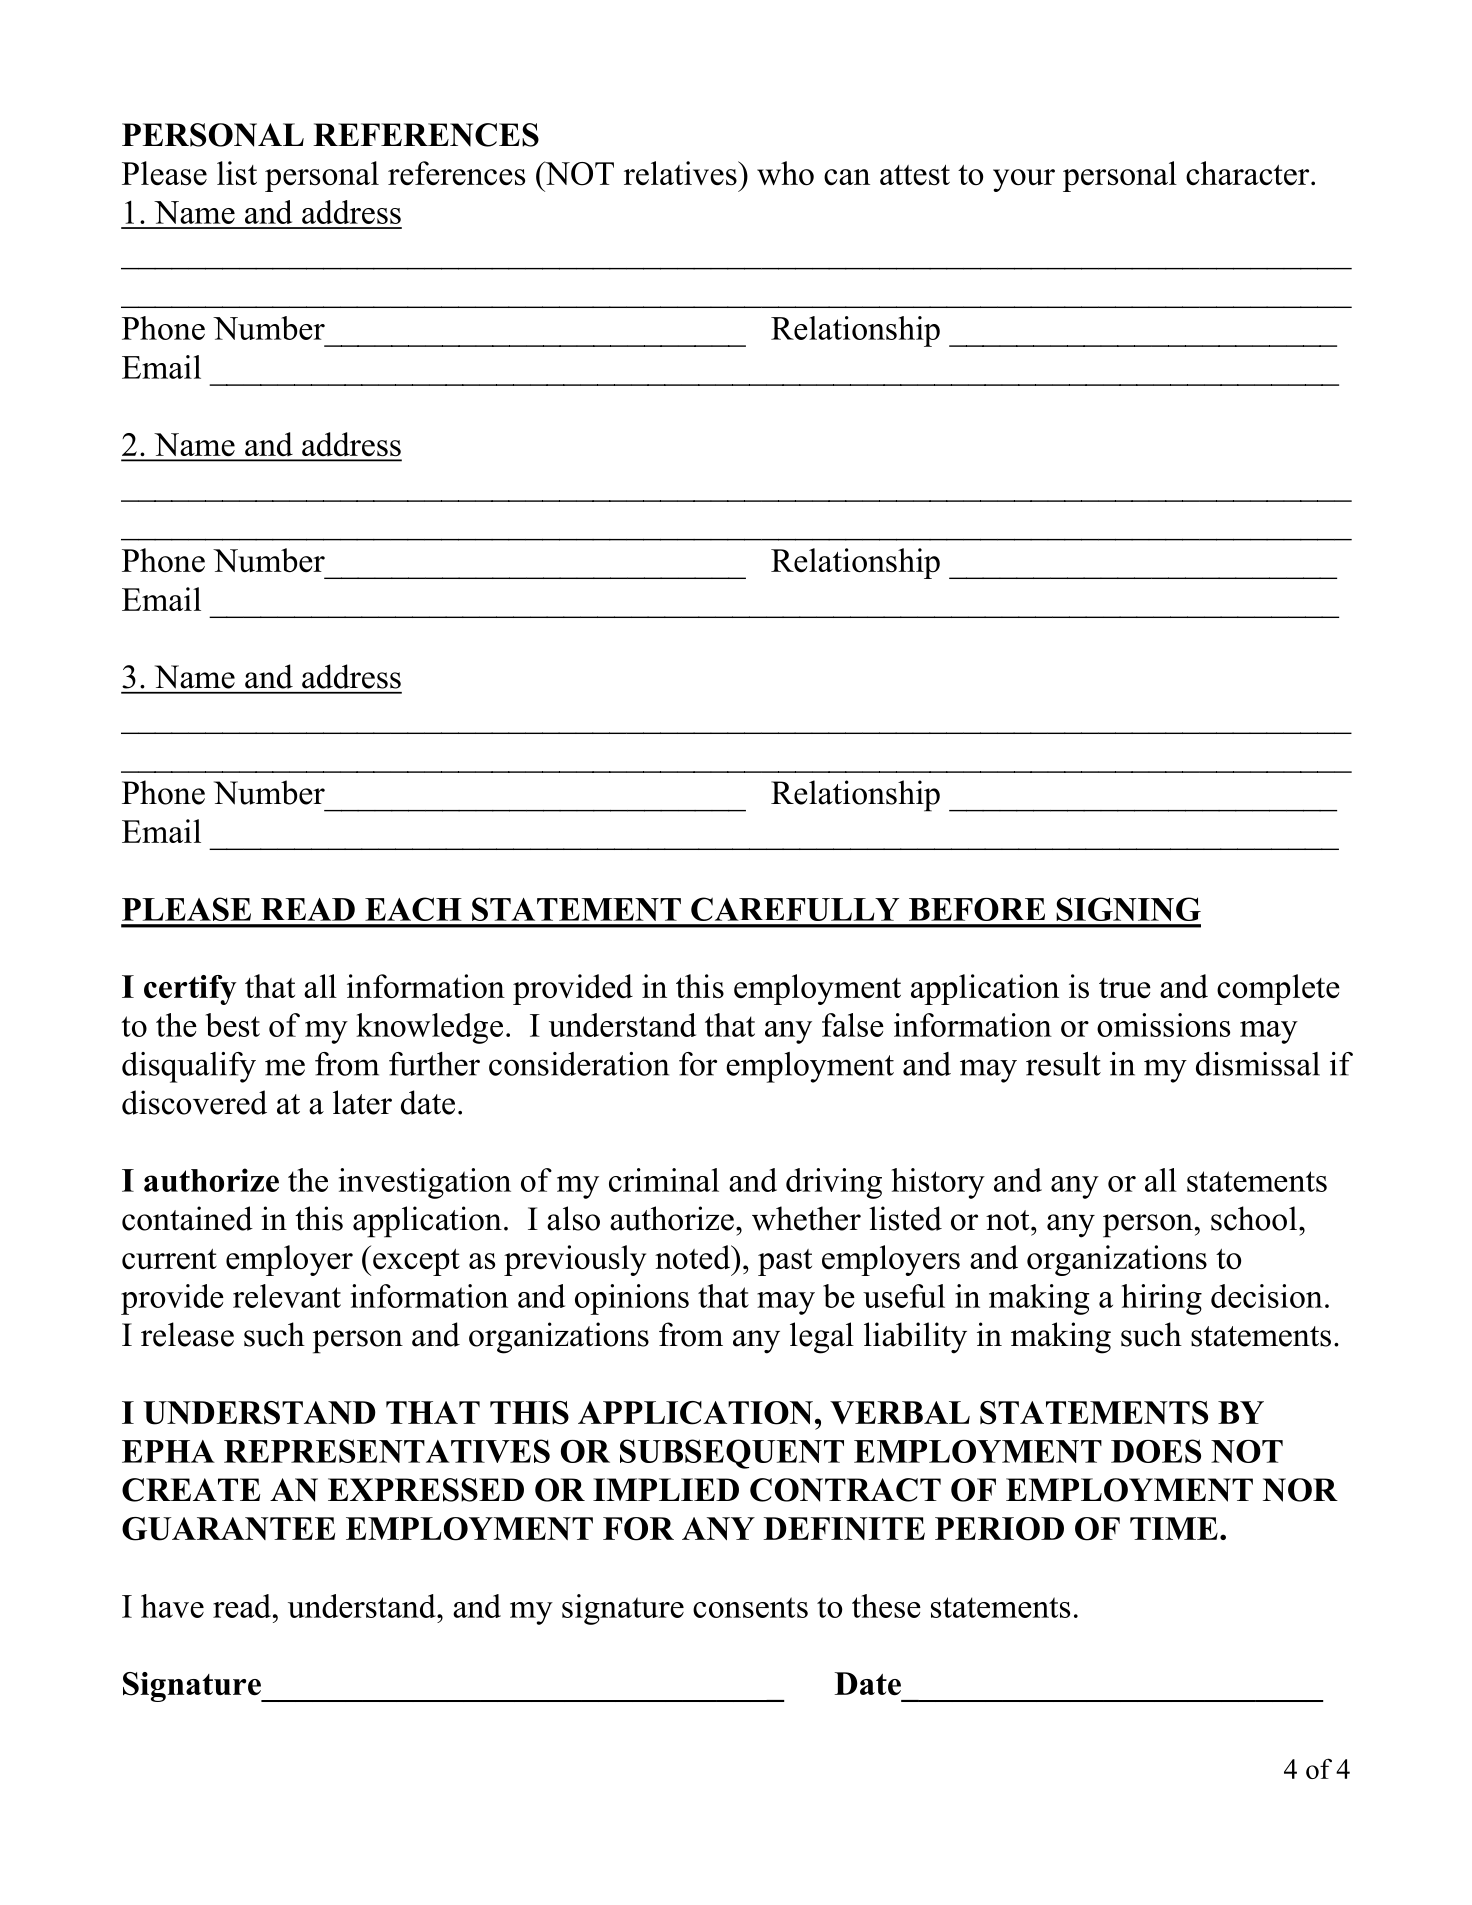  Describe the element at coordinates (1249, 173) in the screenshot. I see `character` at that location.
